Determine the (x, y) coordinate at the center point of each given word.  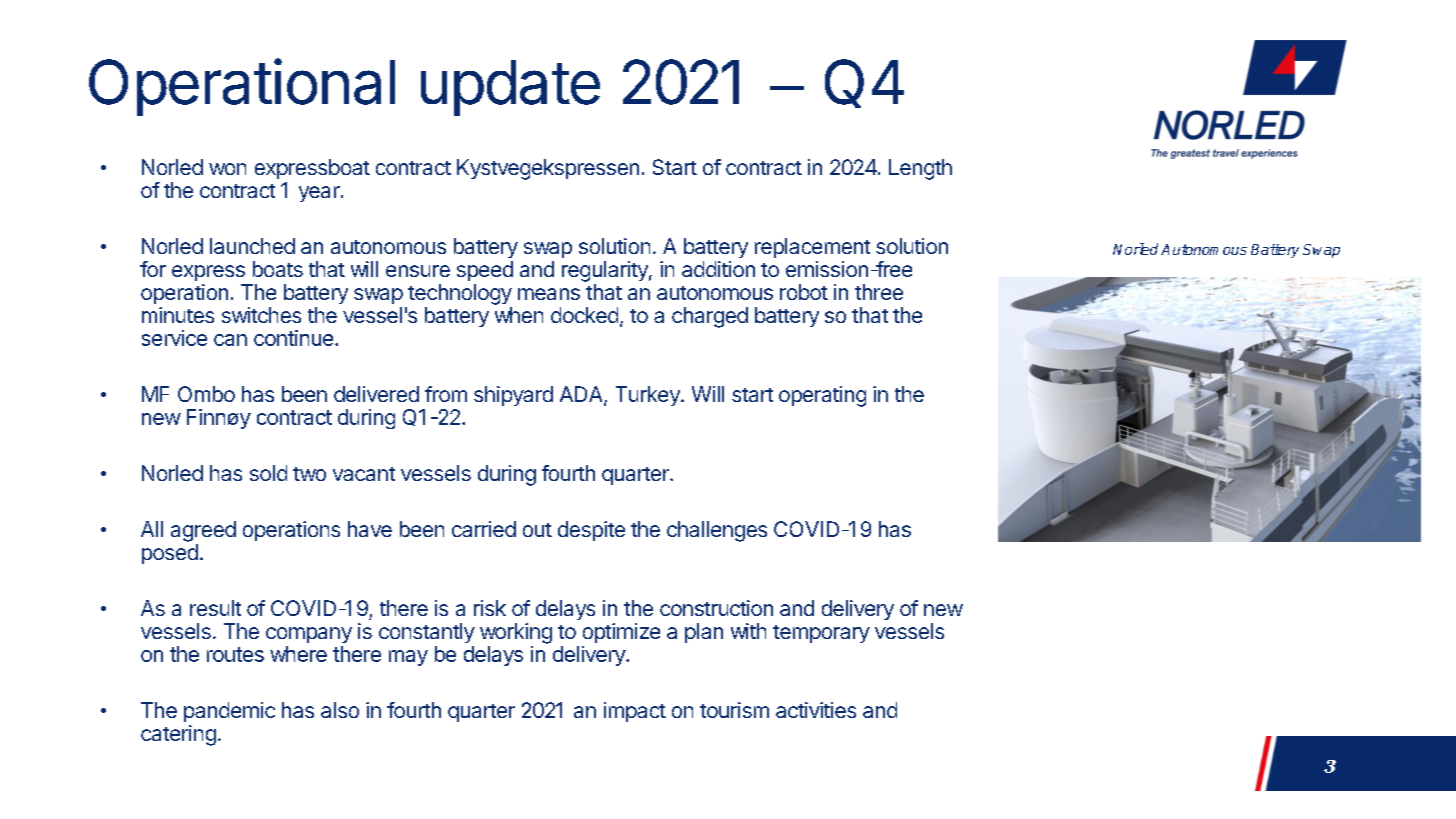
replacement (812, 248)
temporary (821, 634)
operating (822, 396)
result (215, 608)
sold (268, 473)
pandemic (229, 712)
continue (295, 338)
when (519, 315)
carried (484, 529)
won (227, 169)
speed (485, 271)
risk (490, 608)
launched (252, 246)
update (510, 88)
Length (920, 169)
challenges (717, 531)
